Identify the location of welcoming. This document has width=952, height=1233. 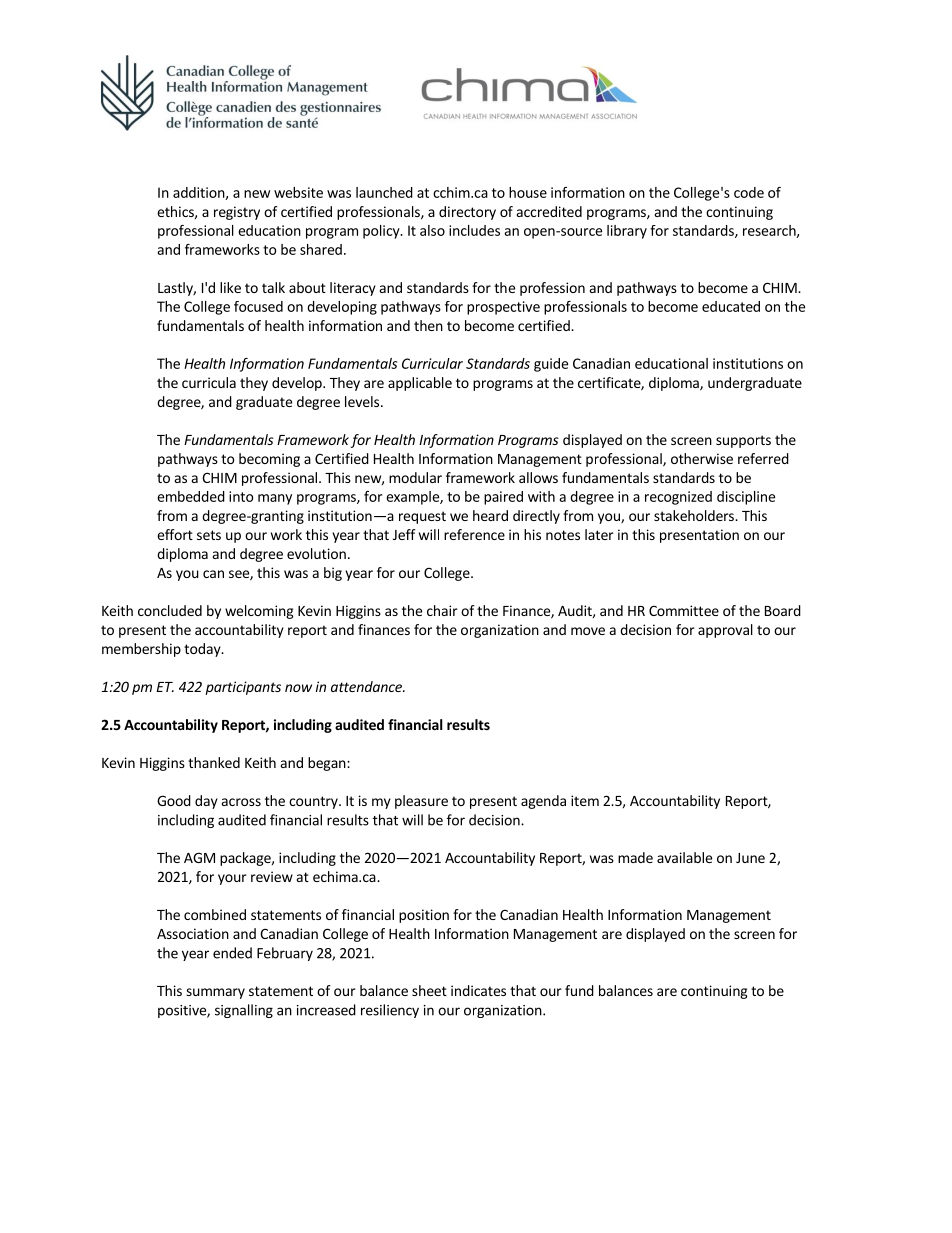
(259, 612).
